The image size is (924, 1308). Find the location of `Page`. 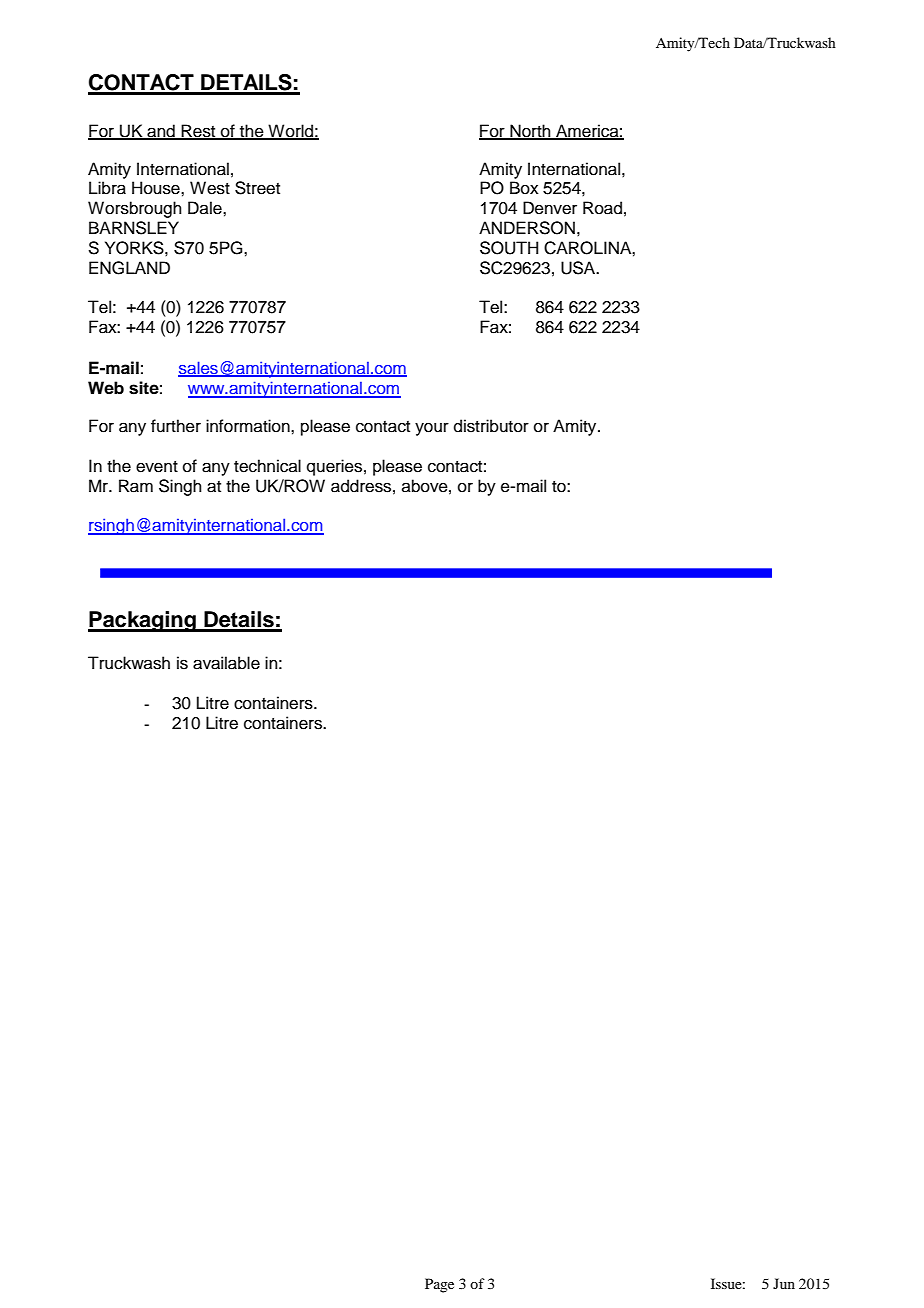

Page is located at coordinates (439, 1285).
